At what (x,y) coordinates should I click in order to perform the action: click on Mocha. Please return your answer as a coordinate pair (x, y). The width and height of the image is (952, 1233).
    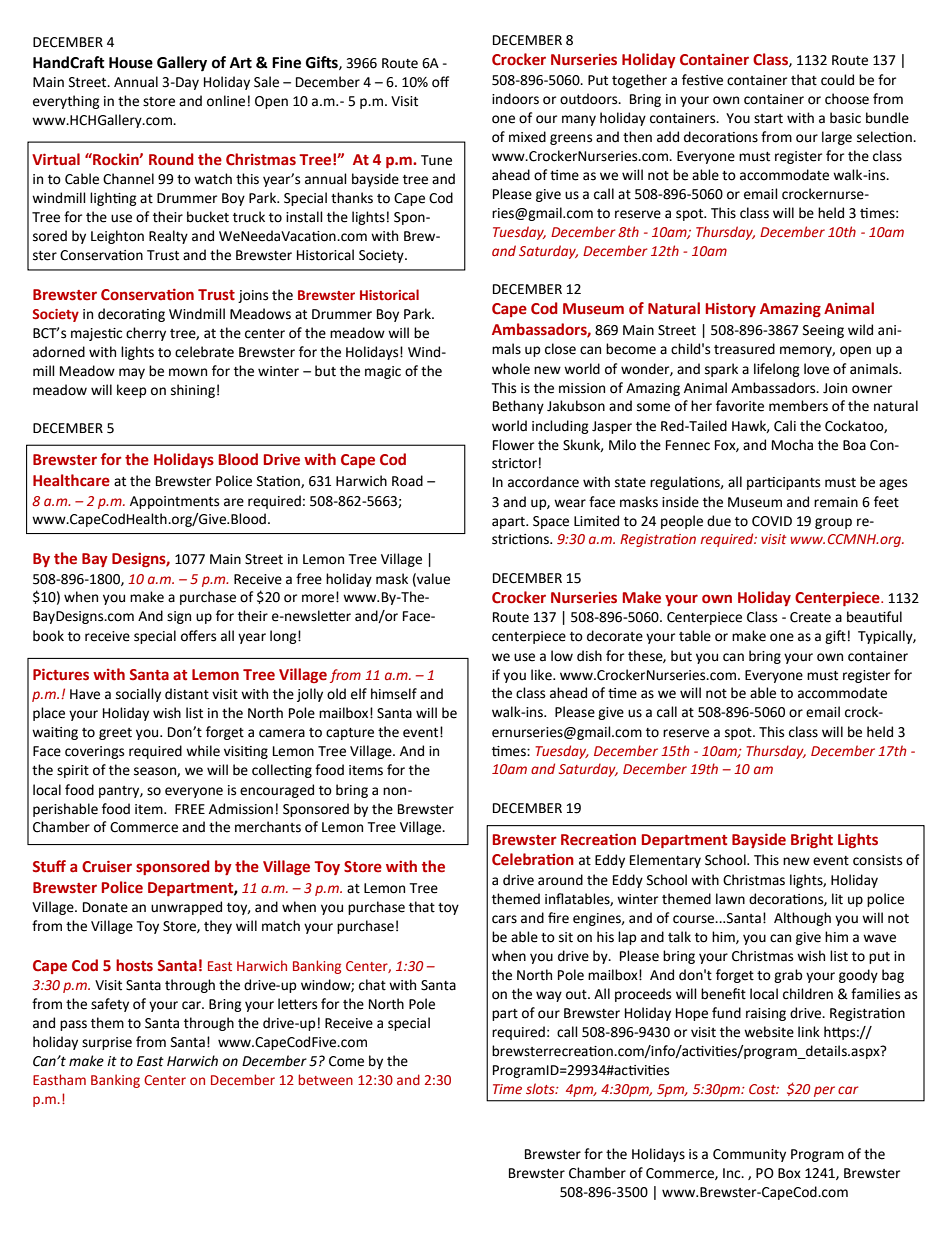
    Looking at the image, I should click on (792, 445).
